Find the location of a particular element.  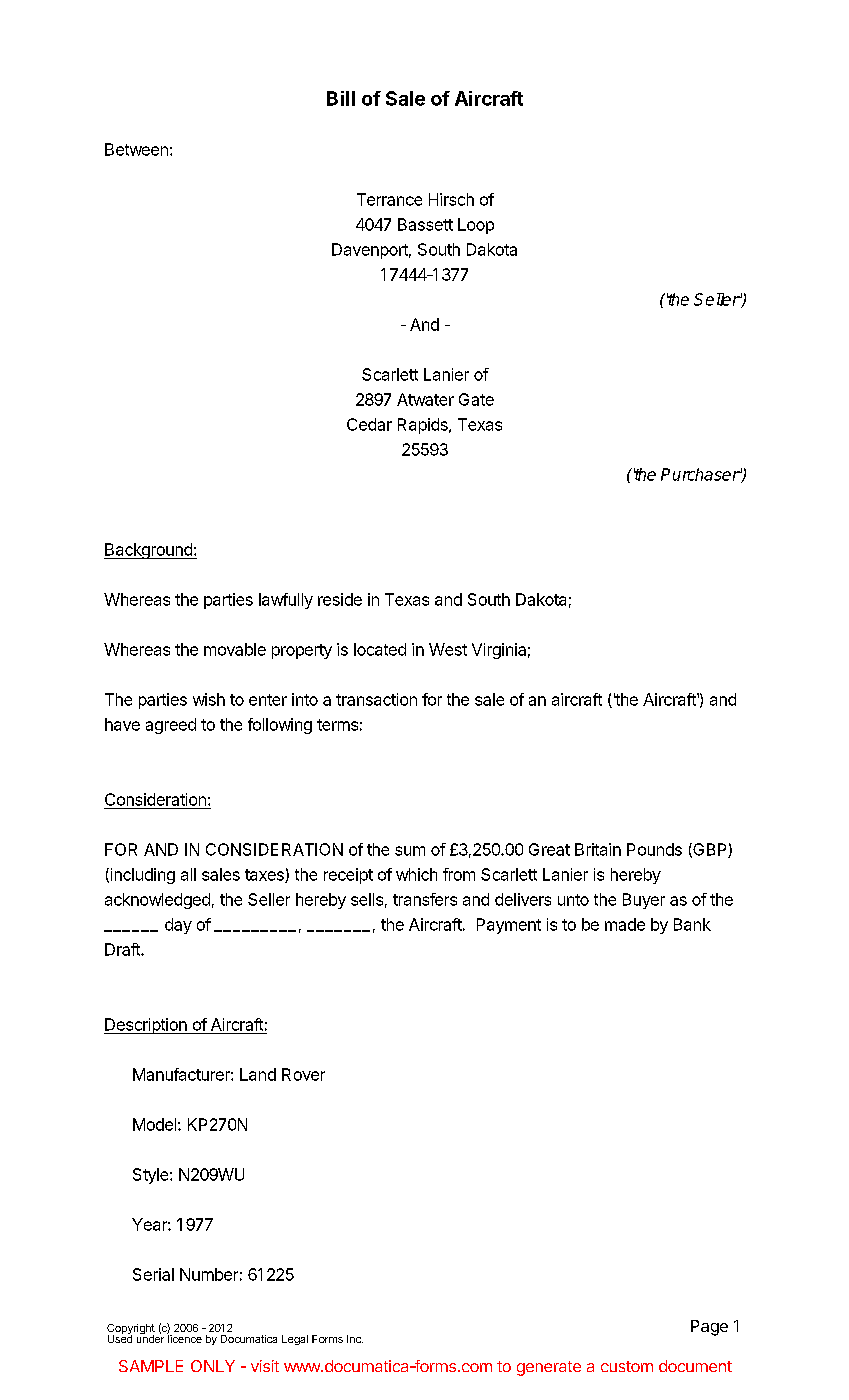

Purchaser is located at coordinates (701, 474).
